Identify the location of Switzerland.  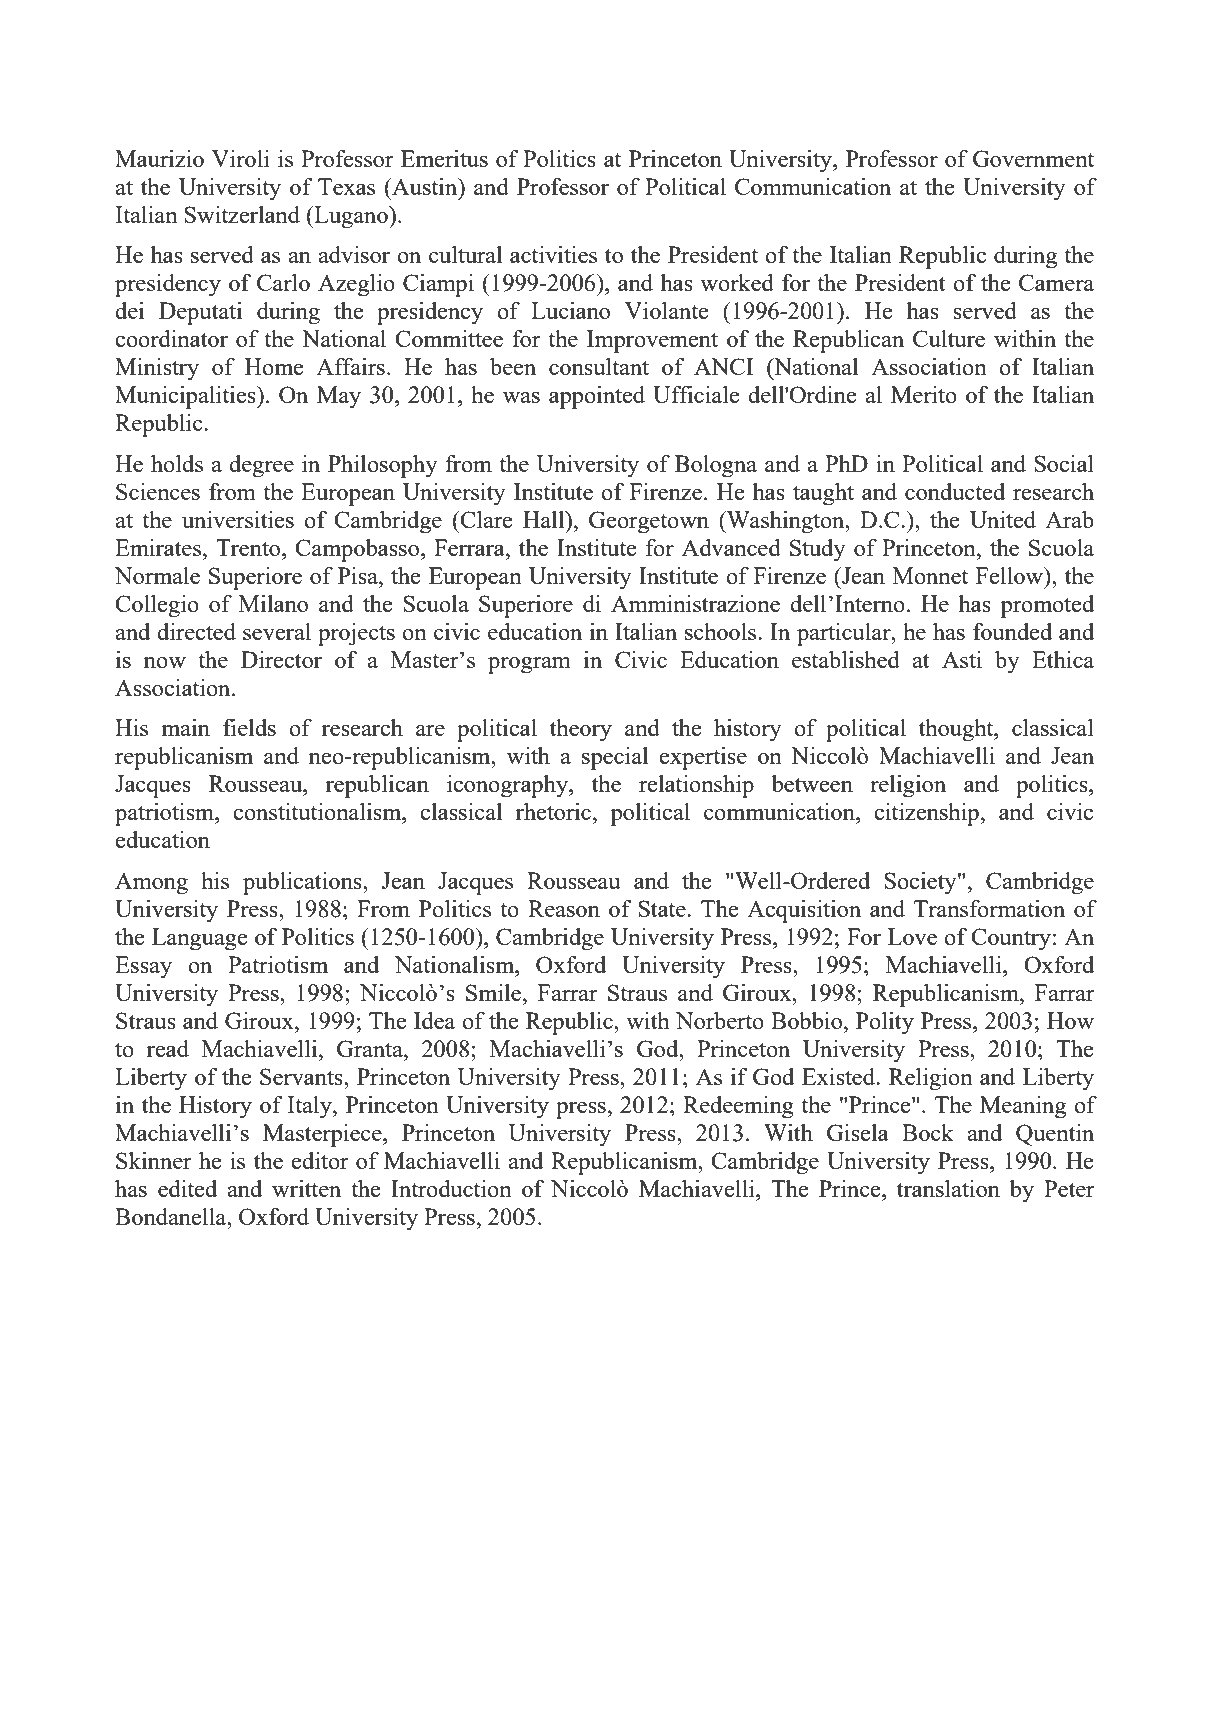
(242, 214).
